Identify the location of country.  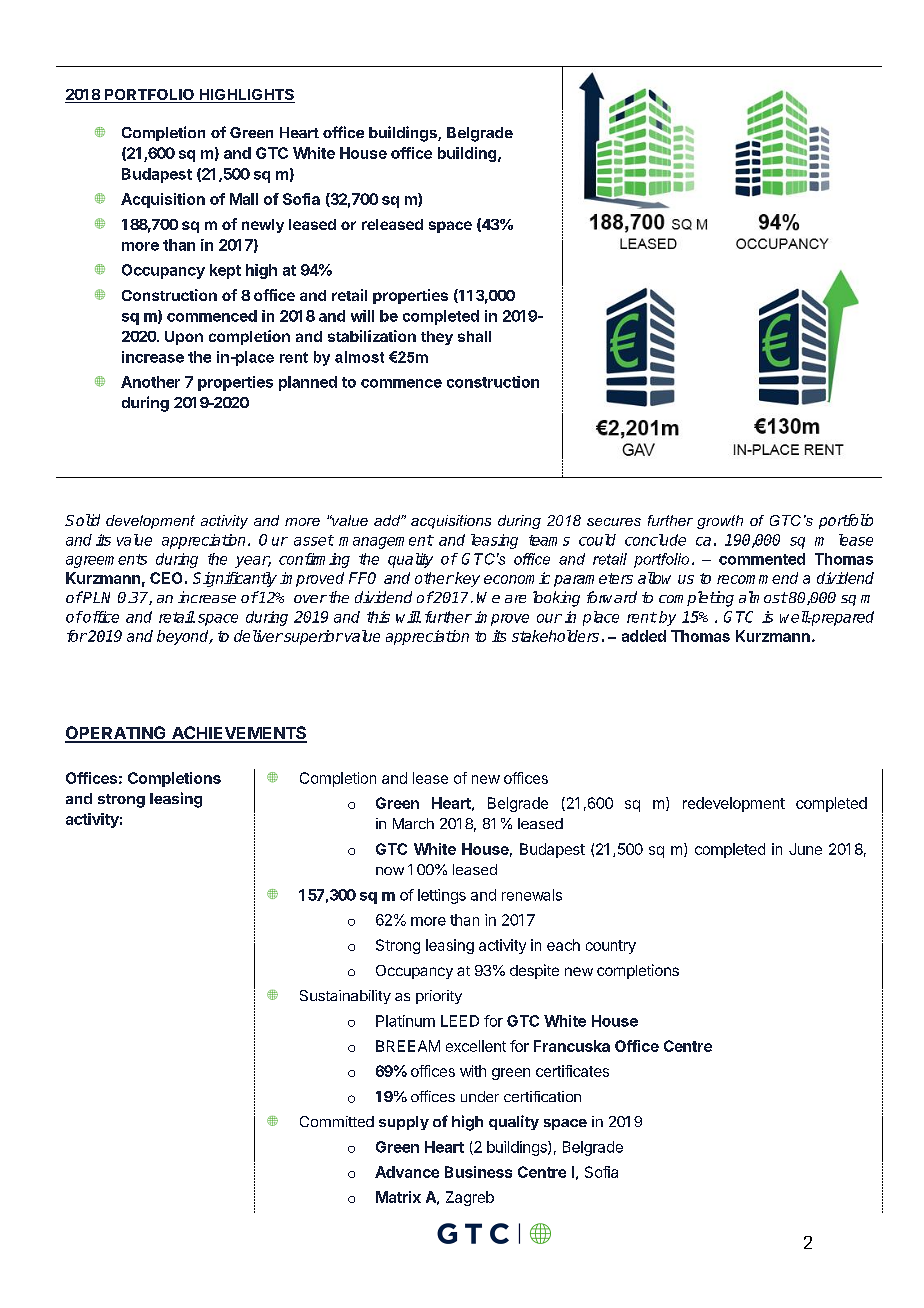
(611, 947).
